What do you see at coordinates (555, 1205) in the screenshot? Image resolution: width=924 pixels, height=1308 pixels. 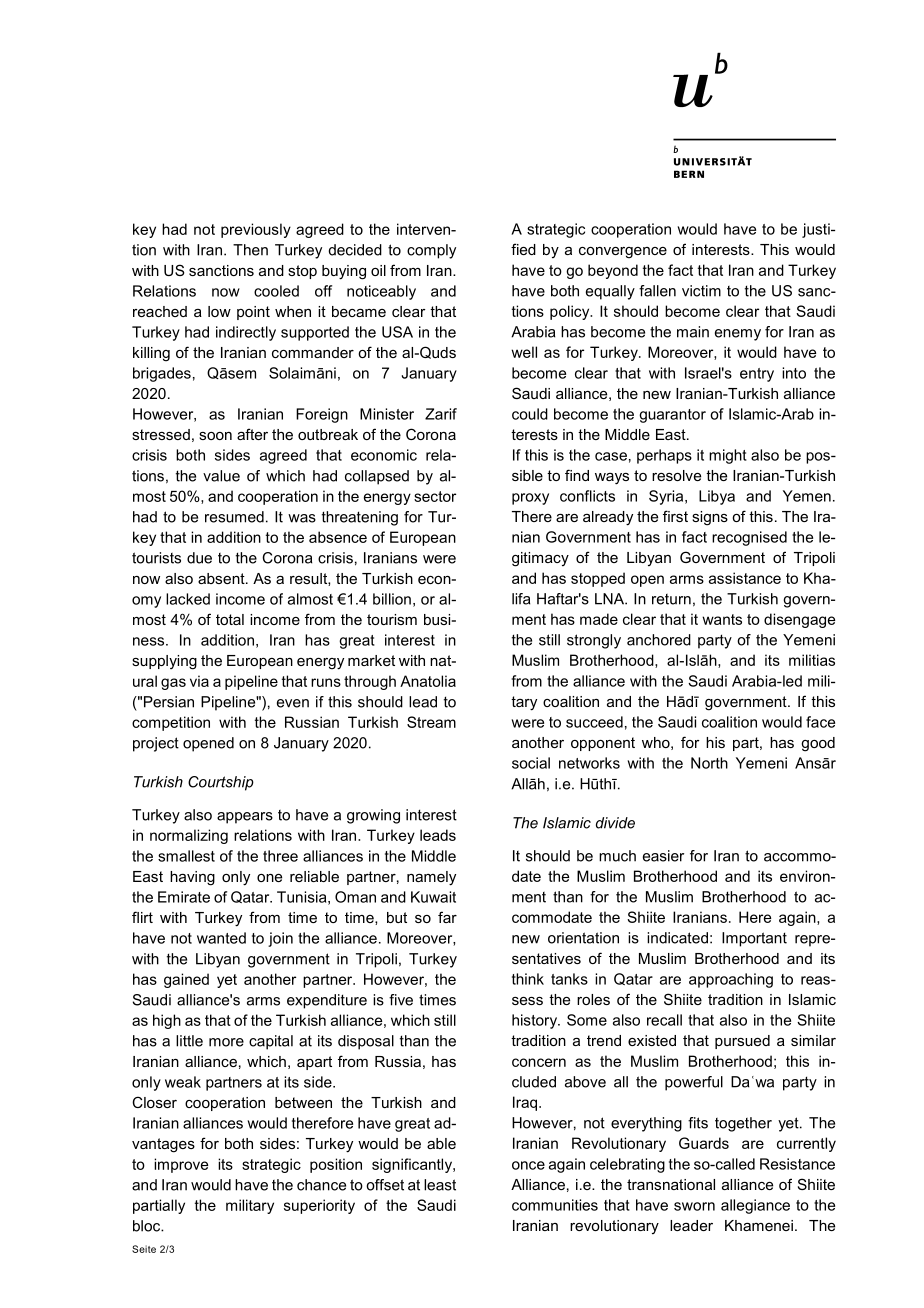 I see `communities` at bounding box center [555, 1205].
